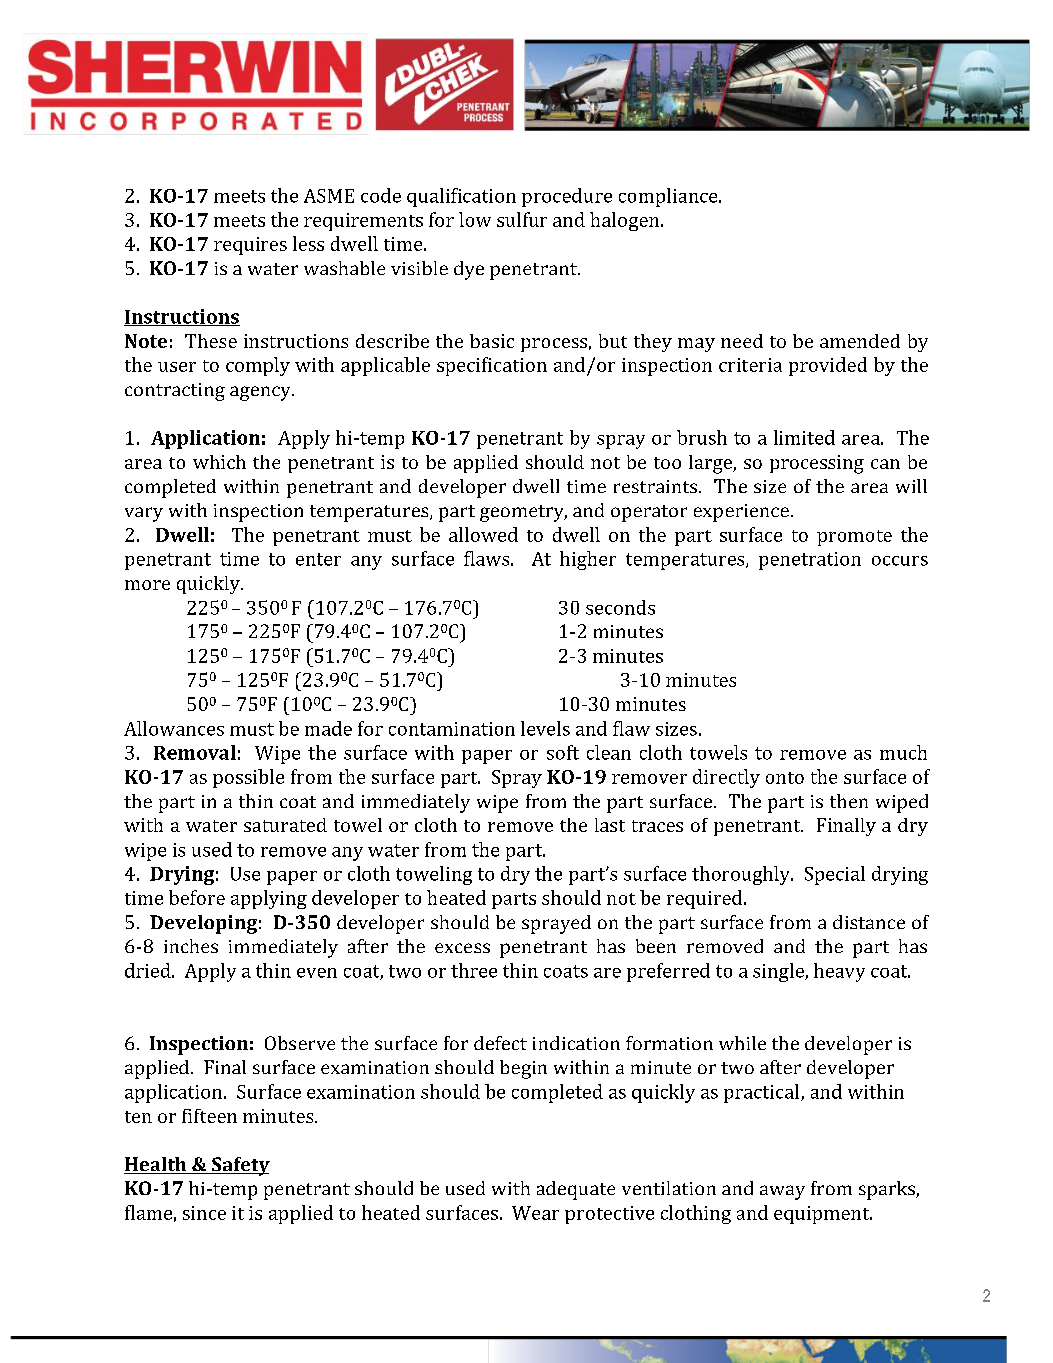  I want to click on limited, so click(804, 437).
